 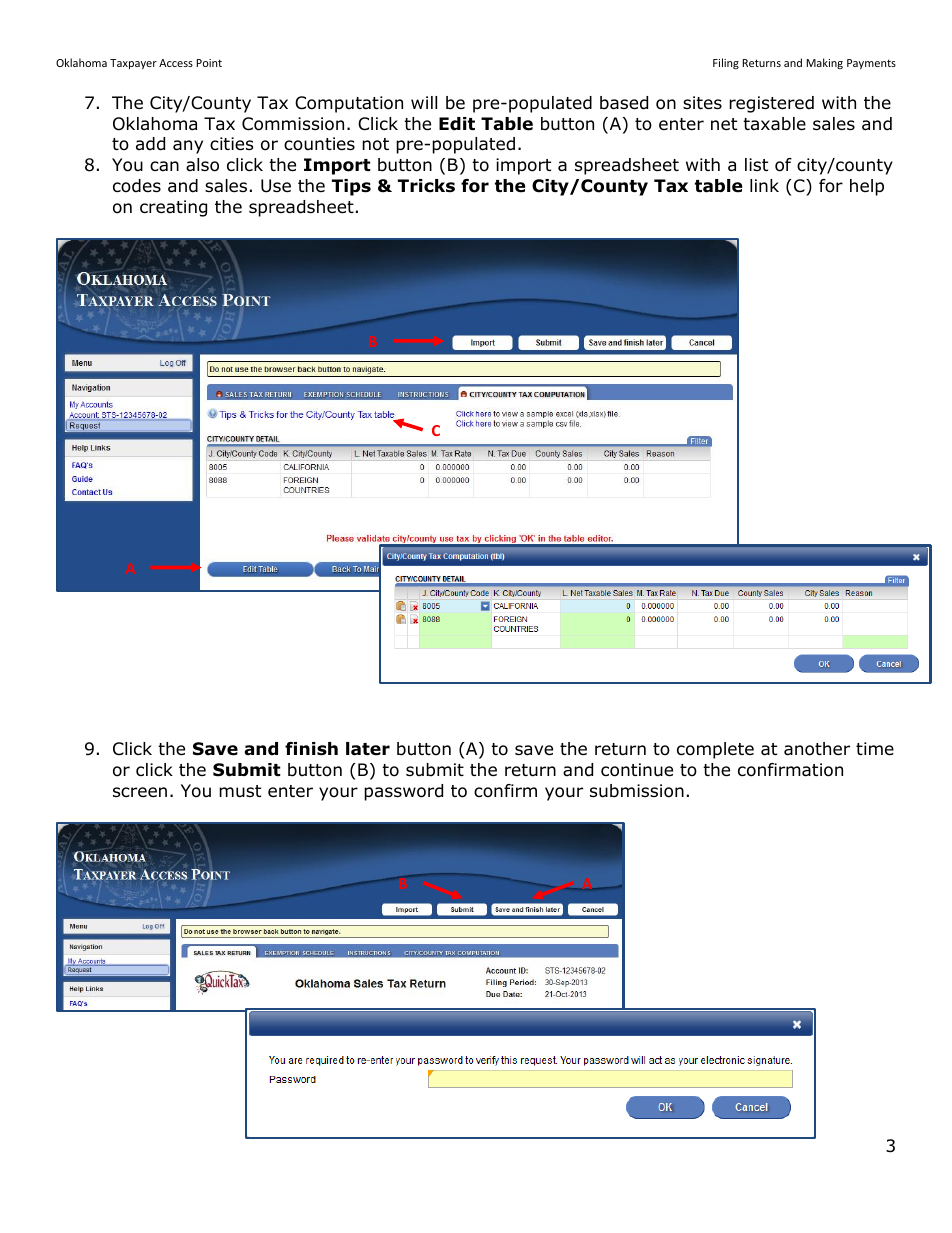 I want to click on registered, so click(x=771, y=104).
